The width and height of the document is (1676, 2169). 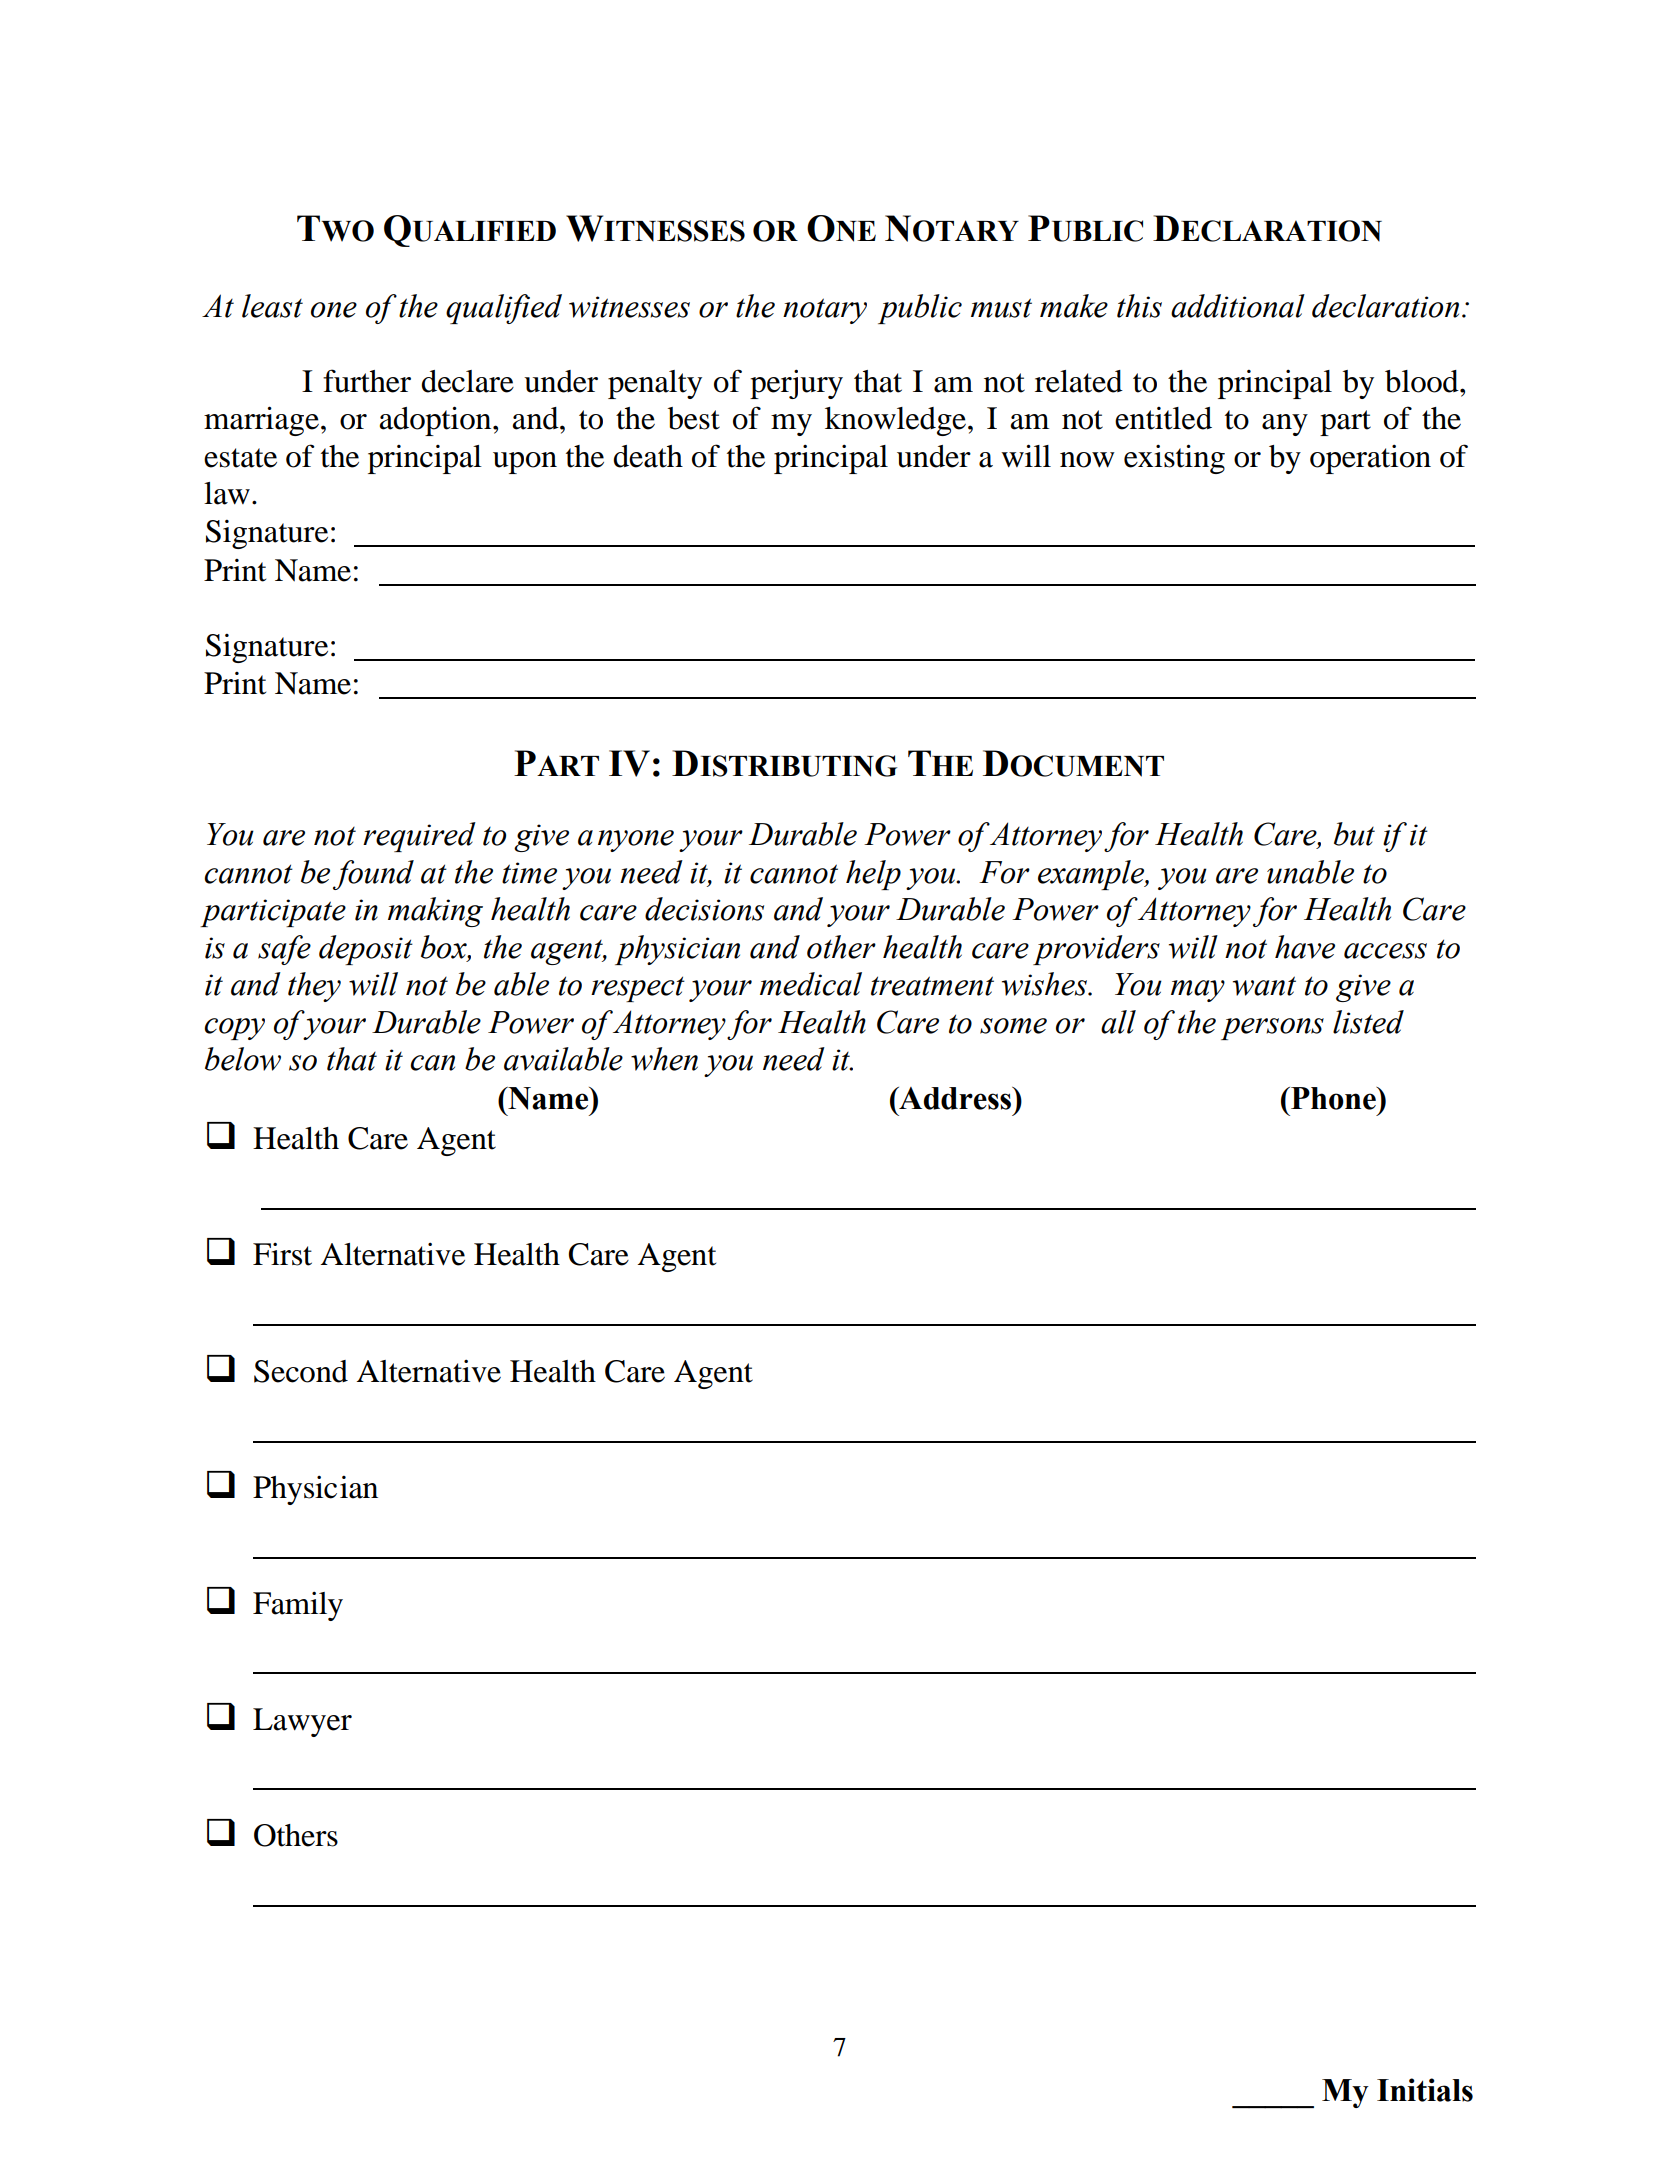 What do you see at coordinates (1305, 947) in the document?
I see `have` at bounding box center [1305, 947].
